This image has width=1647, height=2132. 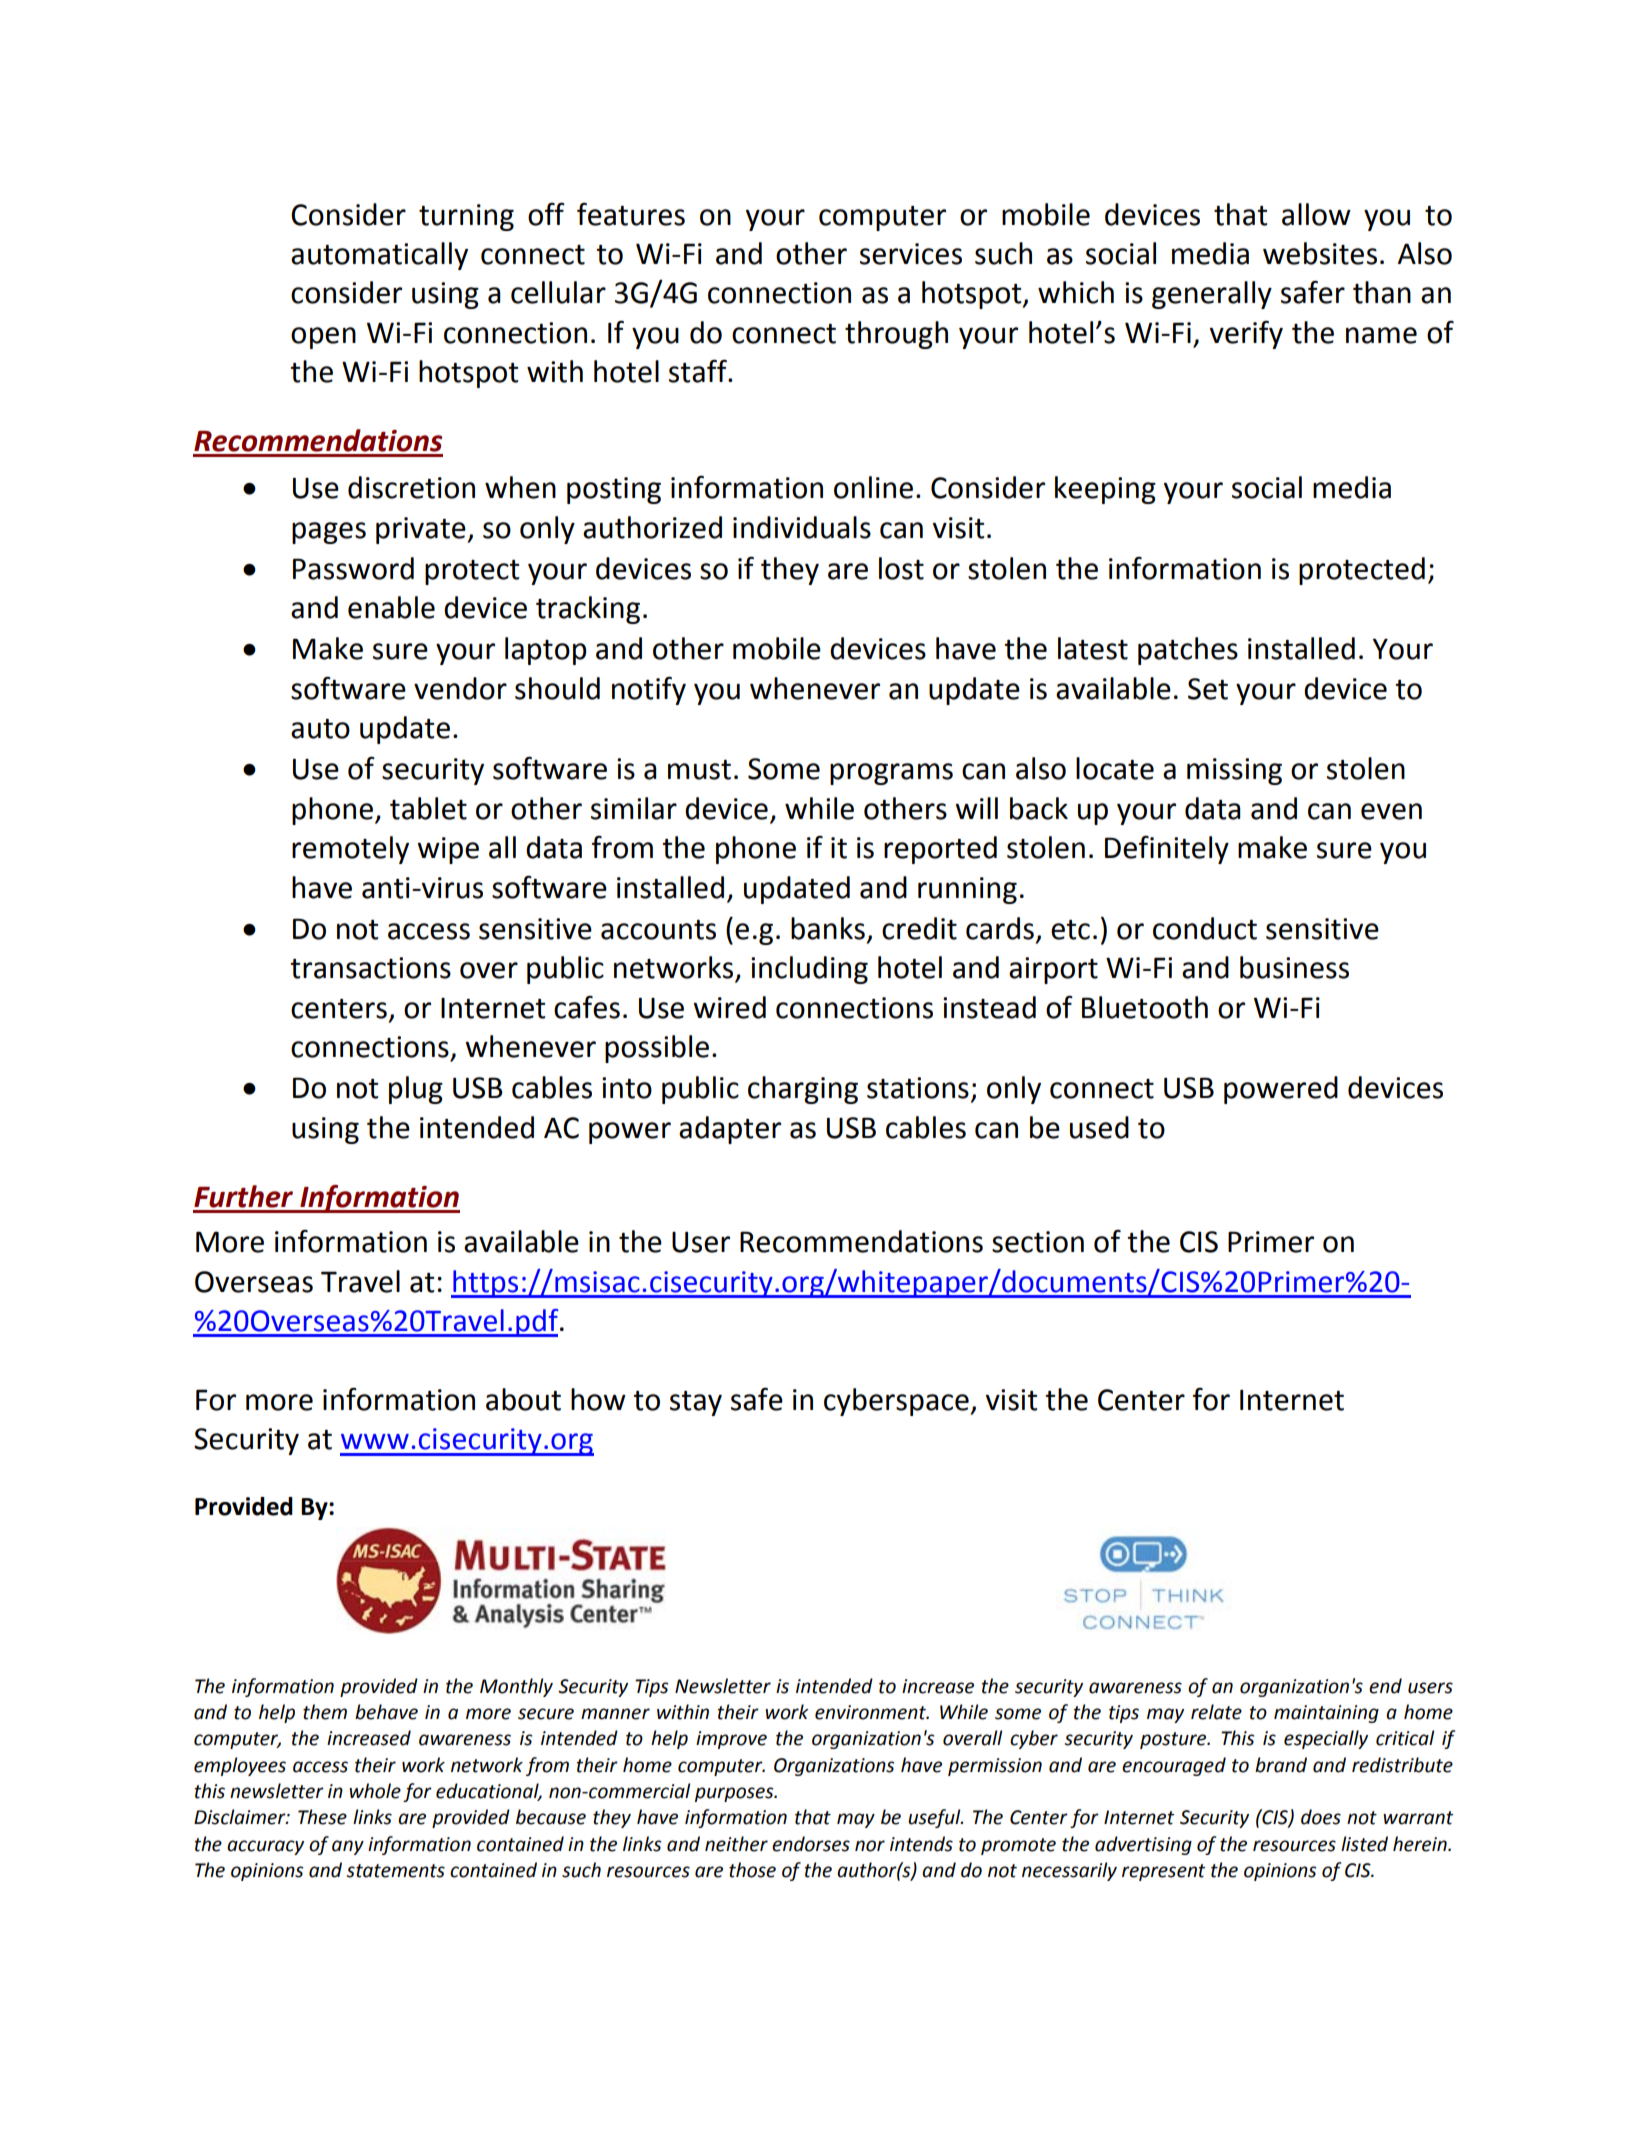 What do you see at coordinates (1208, 689) in the image?
I see `Set` at bounding box center [1208, 689].
